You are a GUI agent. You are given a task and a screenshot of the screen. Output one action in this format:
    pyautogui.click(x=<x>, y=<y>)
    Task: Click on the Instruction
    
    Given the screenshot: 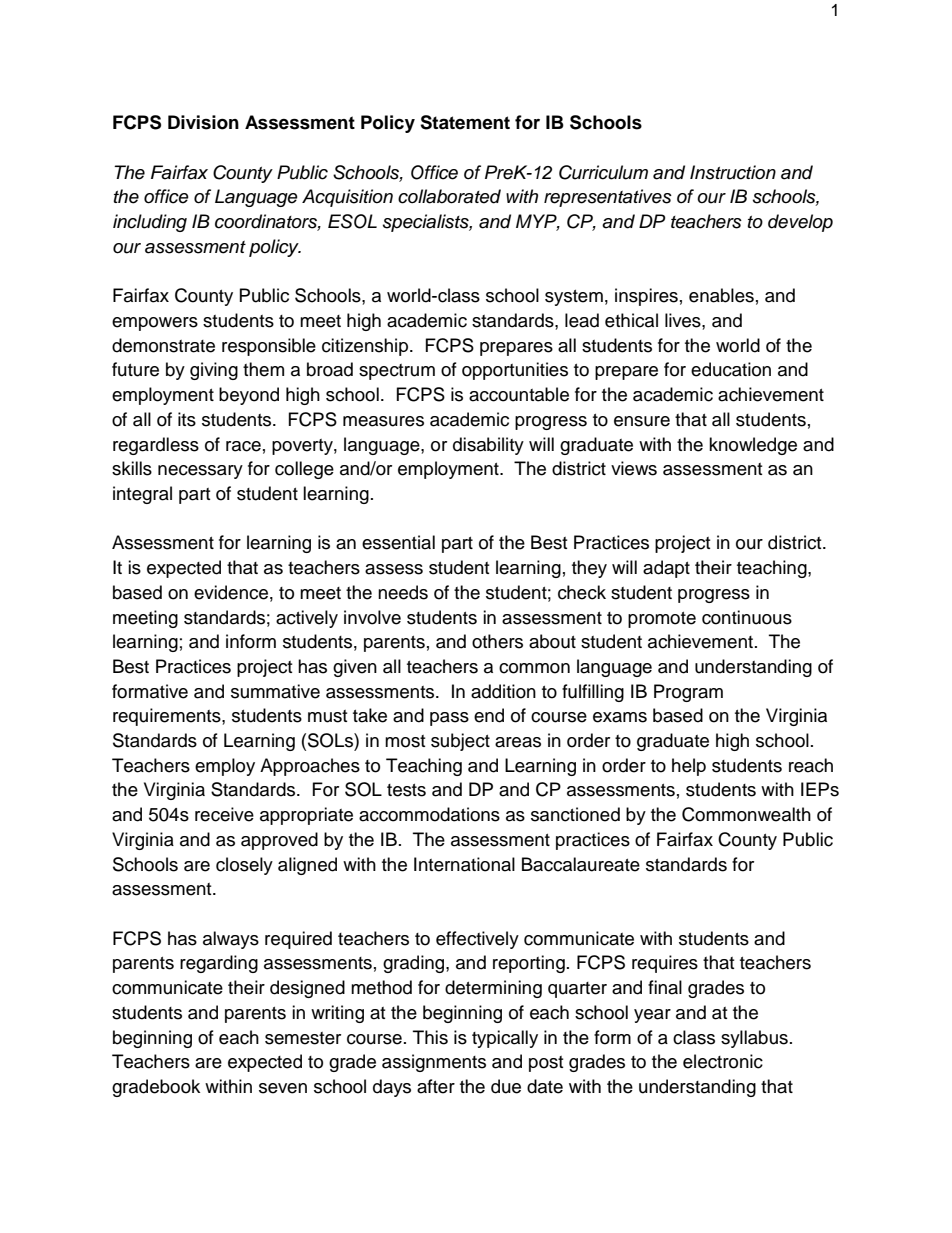 What is the action you would take?
    pyautogui.click(x=733, y=172)
